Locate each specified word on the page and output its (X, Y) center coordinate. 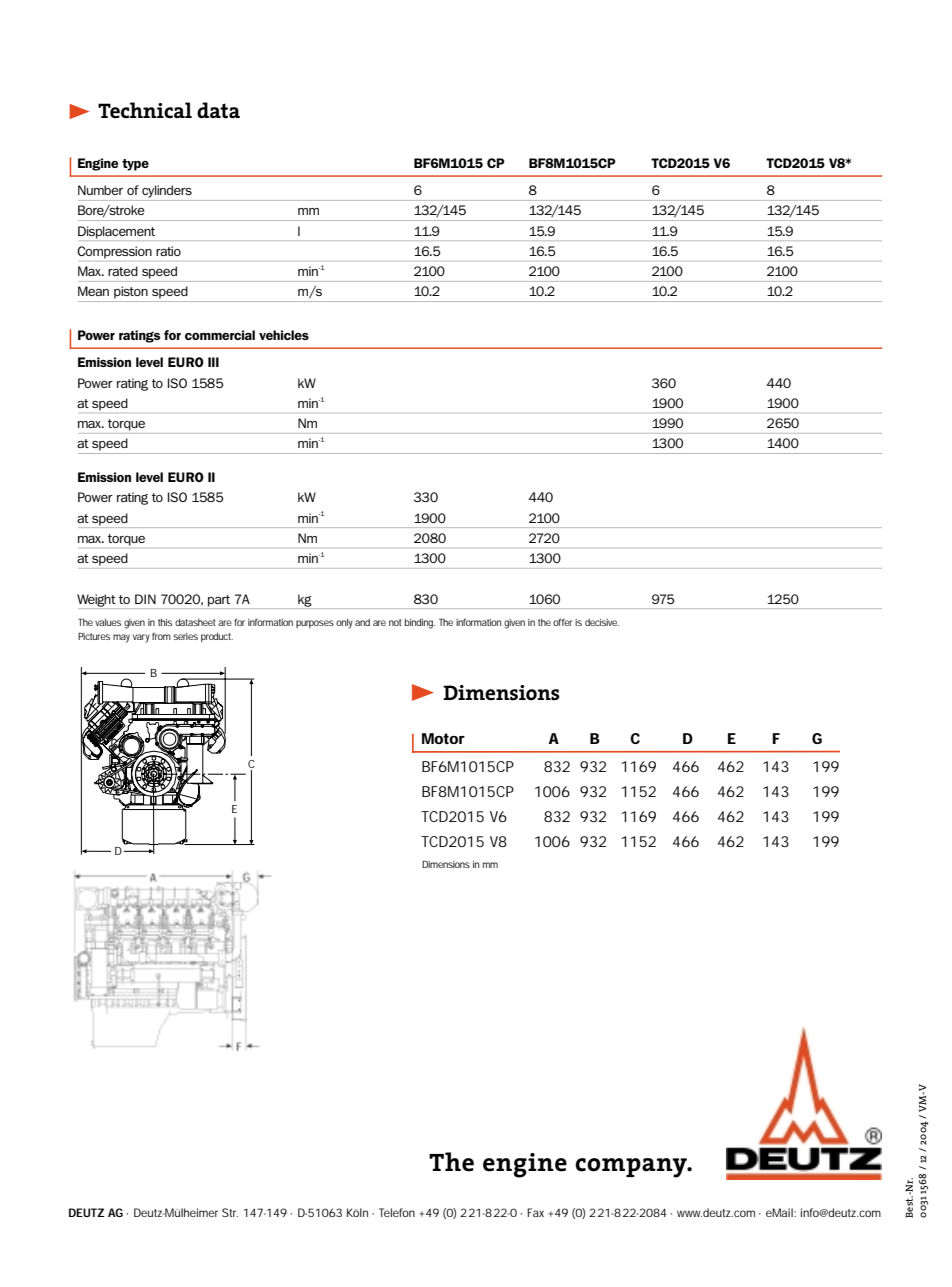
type (135, 165)
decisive (602, 622)
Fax (535, 1212)
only (344, 624)
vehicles (284, 335)
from (161, 636)
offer (562, 622)
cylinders (167, 191)
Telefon (397, 1212)
